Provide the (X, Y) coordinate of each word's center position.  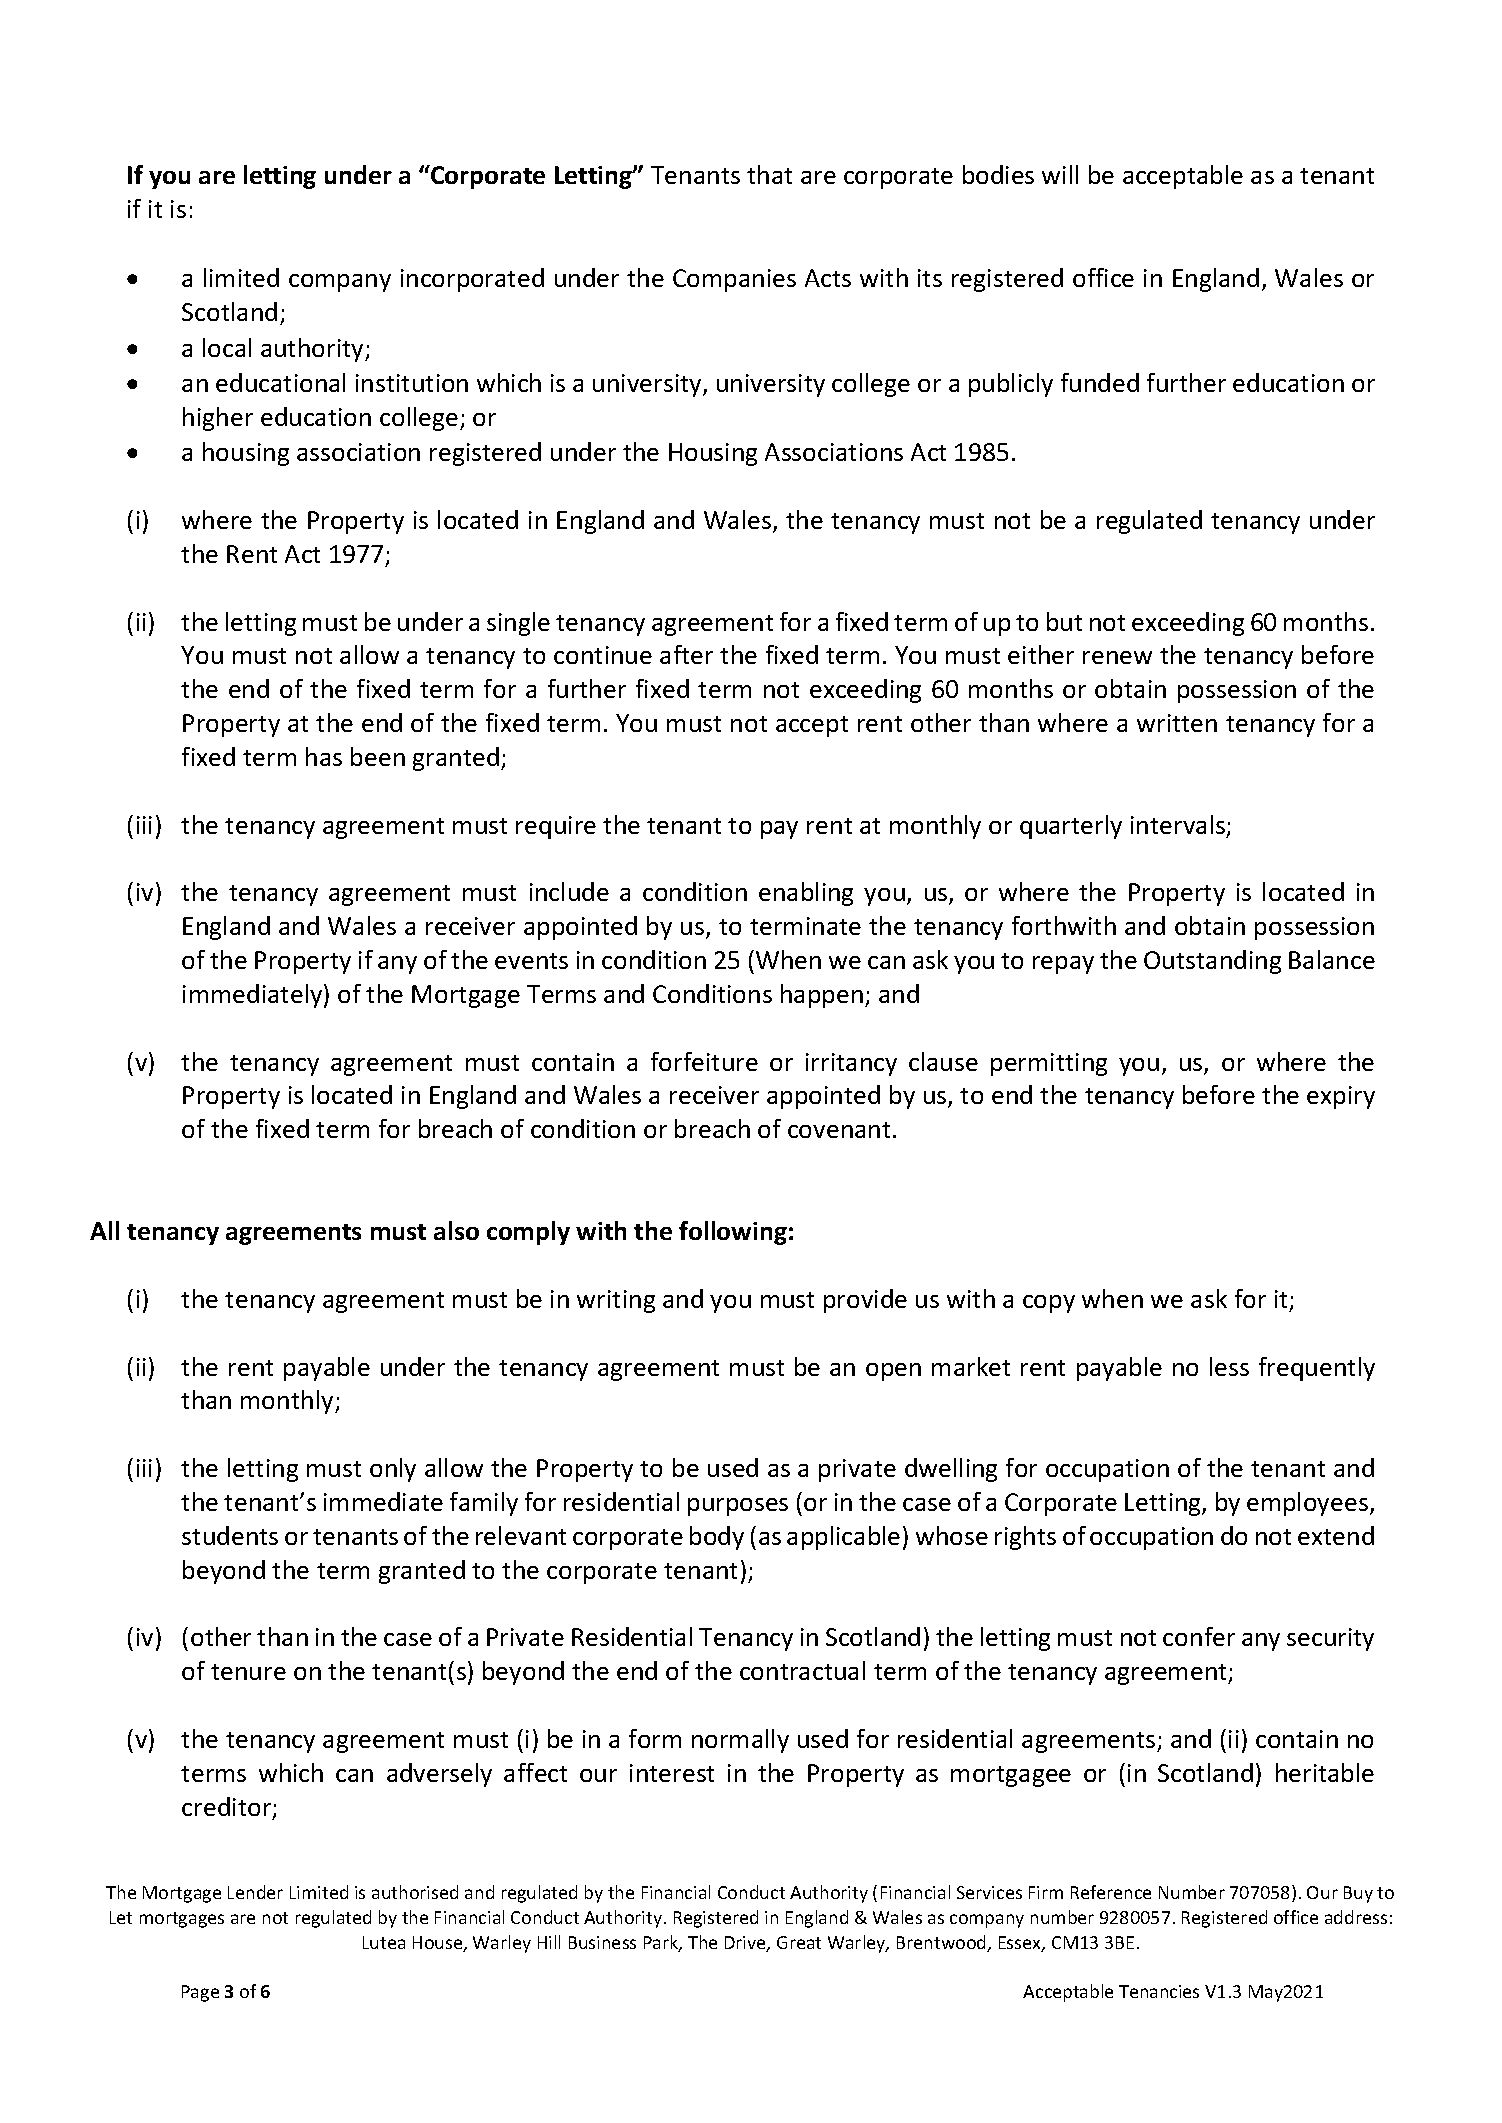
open (893, 1372)
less (1229, 1366)
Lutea (384, 1942)
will (1060, 174)
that (769, 174)
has (324, 756)
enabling (806, 894)
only (393, 1470)
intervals (1179, 826)
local (227, 347)
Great (799, 1942)
